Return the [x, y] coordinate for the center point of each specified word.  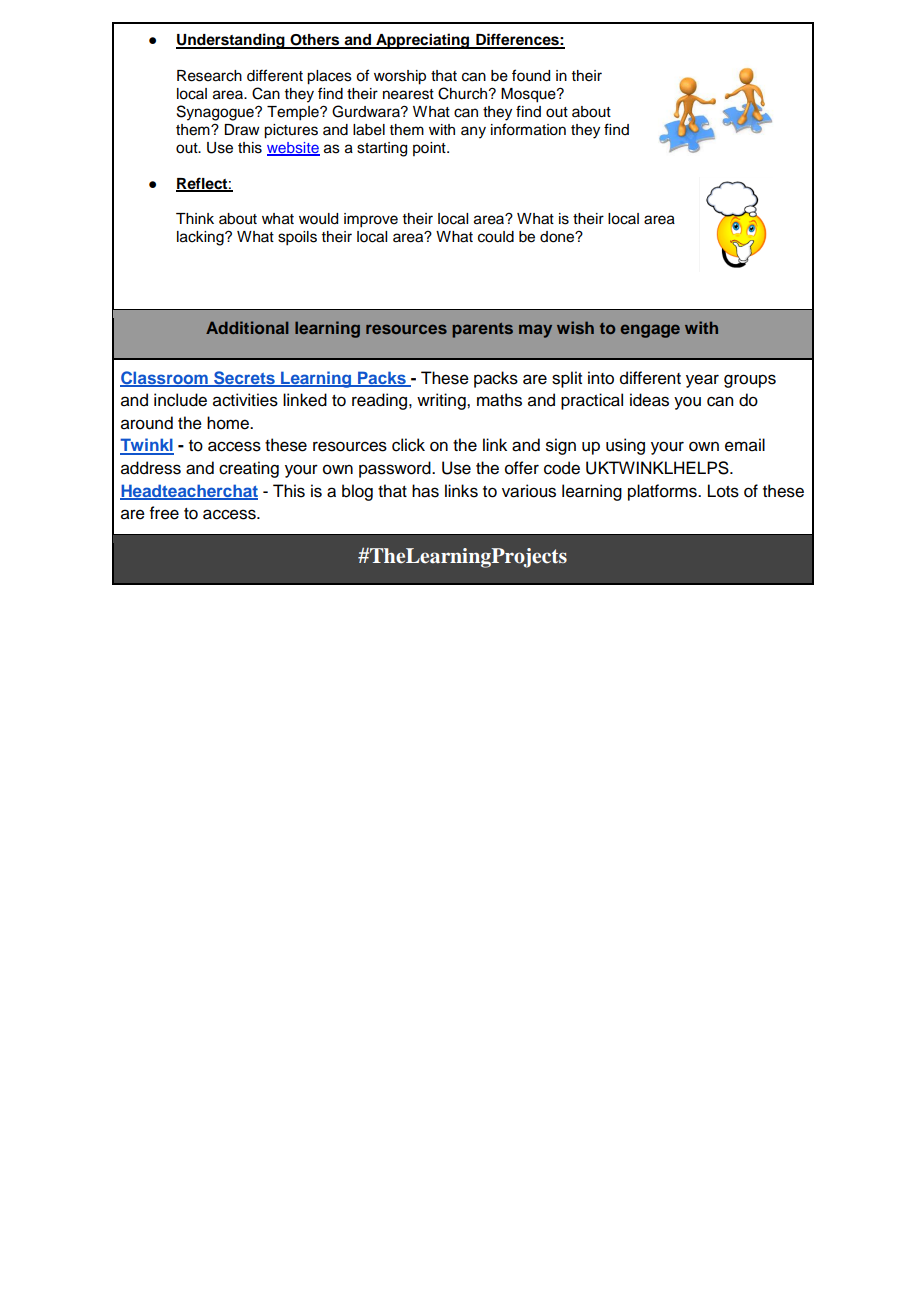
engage [650, 331]
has [425, 491]
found [531, 75]
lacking [201, 238]
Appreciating [423, 41]
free [164, 513]
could [496, 237]
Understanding [231, 41]
